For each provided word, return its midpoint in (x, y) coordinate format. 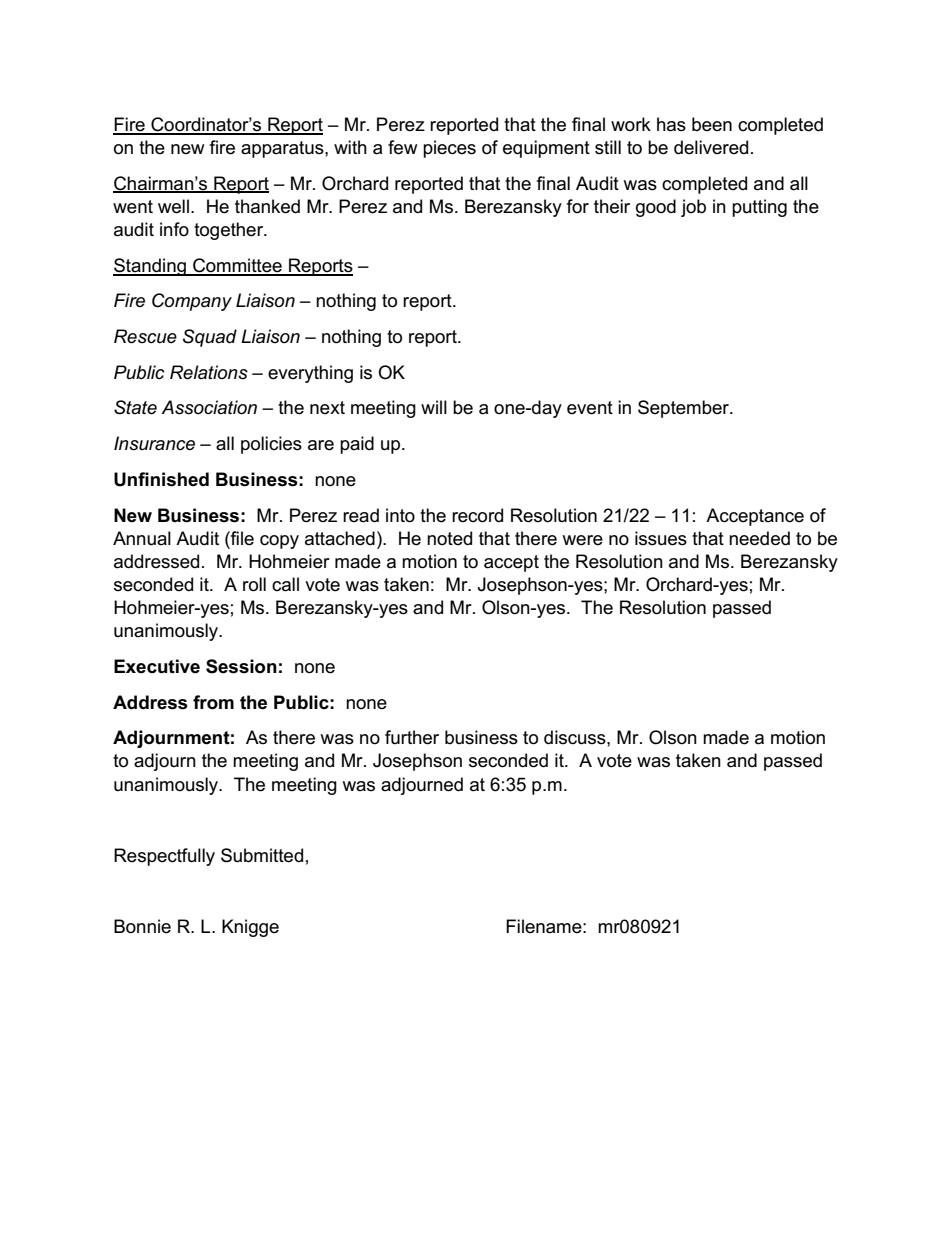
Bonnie (142, 926)
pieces (449, 149)
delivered (711, 147)
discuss (576, 737)
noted (449, 538)
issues (661, 538)
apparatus (283, 149)
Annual (142, 538)
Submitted (262, 855)
